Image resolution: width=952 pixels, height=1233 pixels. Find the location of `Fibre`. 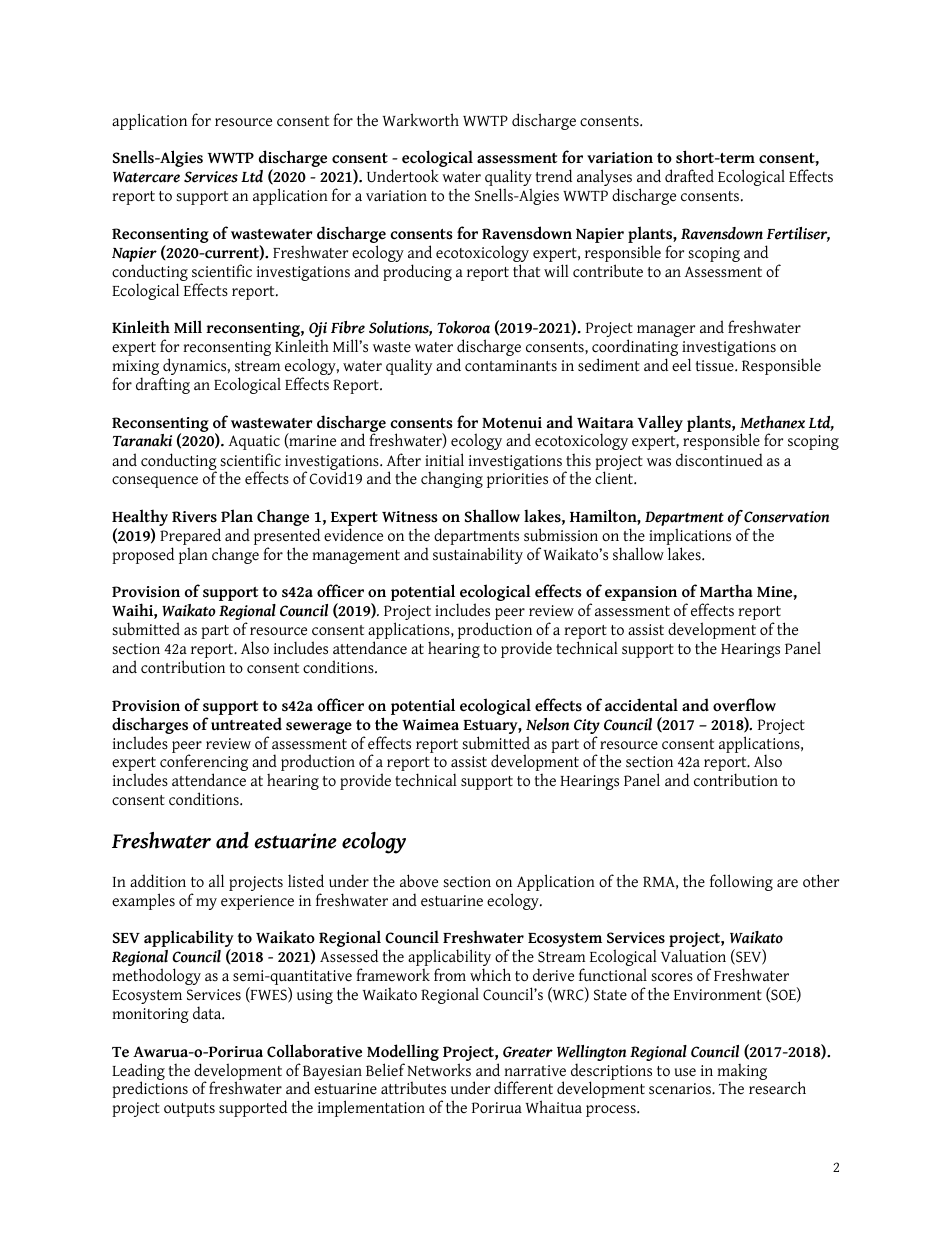

Fibre is located at coordinates (348, 327).
